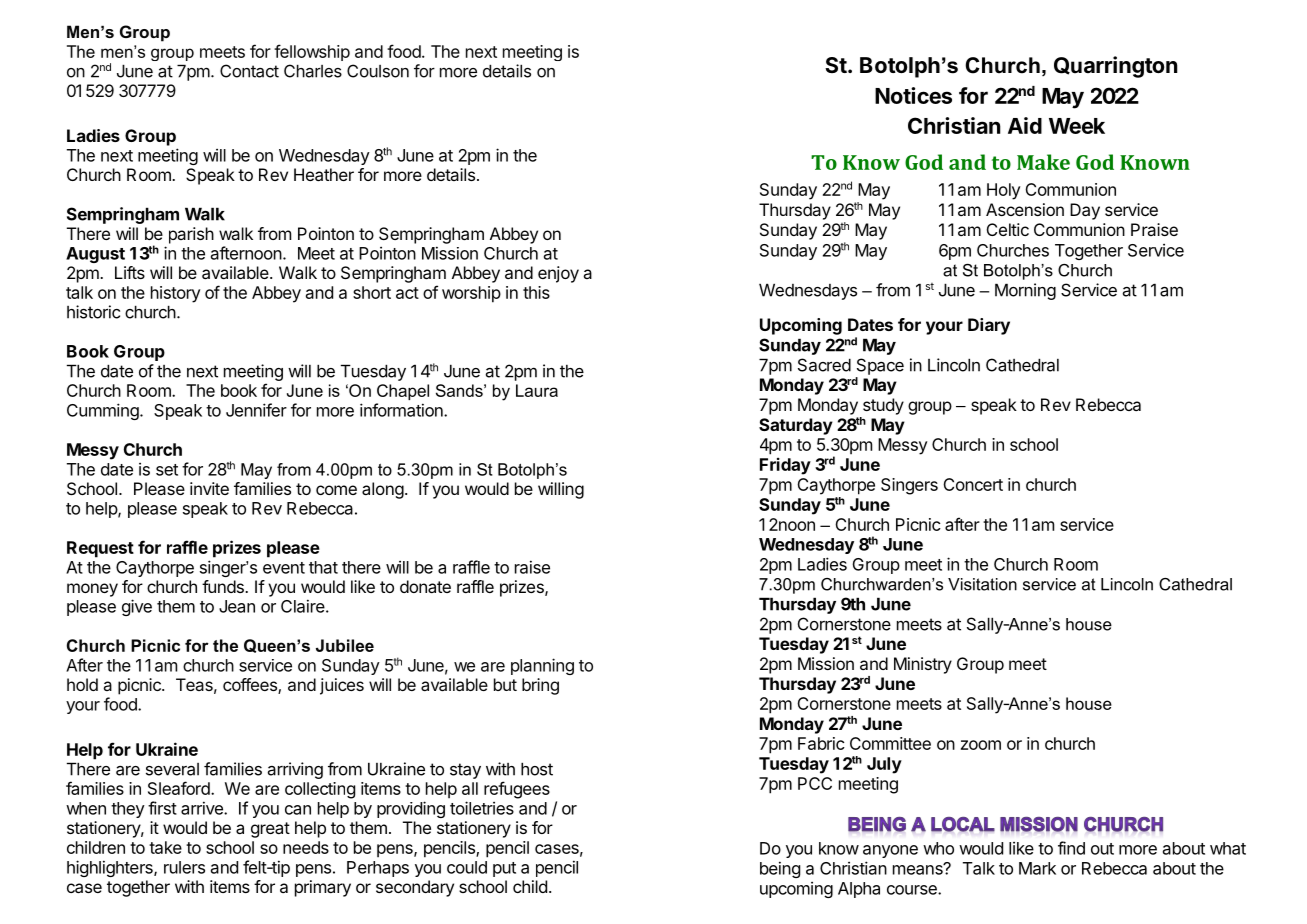 The height and width of the screenshot is (924, 1307). I want to click on invite, so click(209, 488).
